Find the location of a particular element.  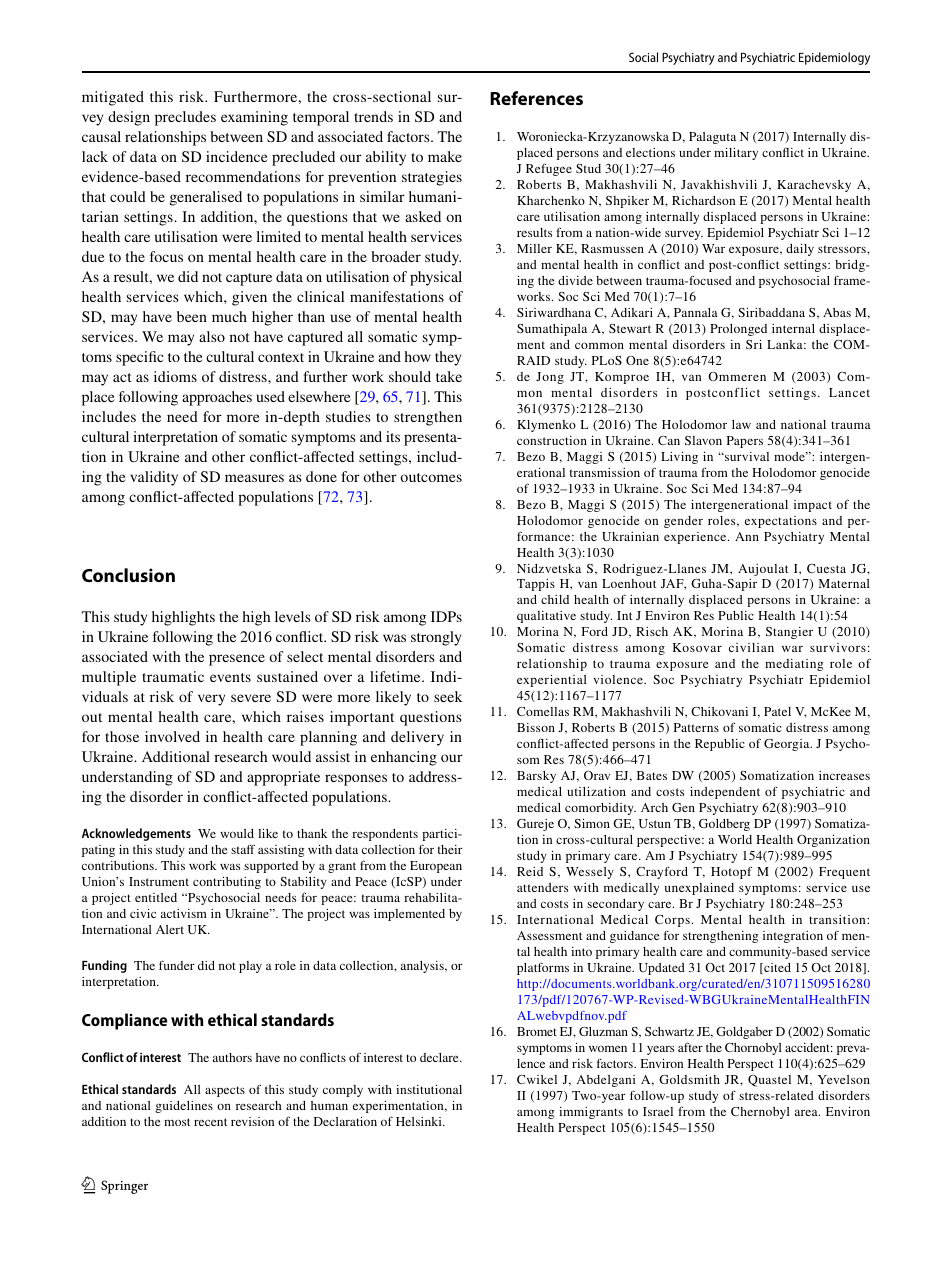

unexplained is located at coordinates (699, 889).
